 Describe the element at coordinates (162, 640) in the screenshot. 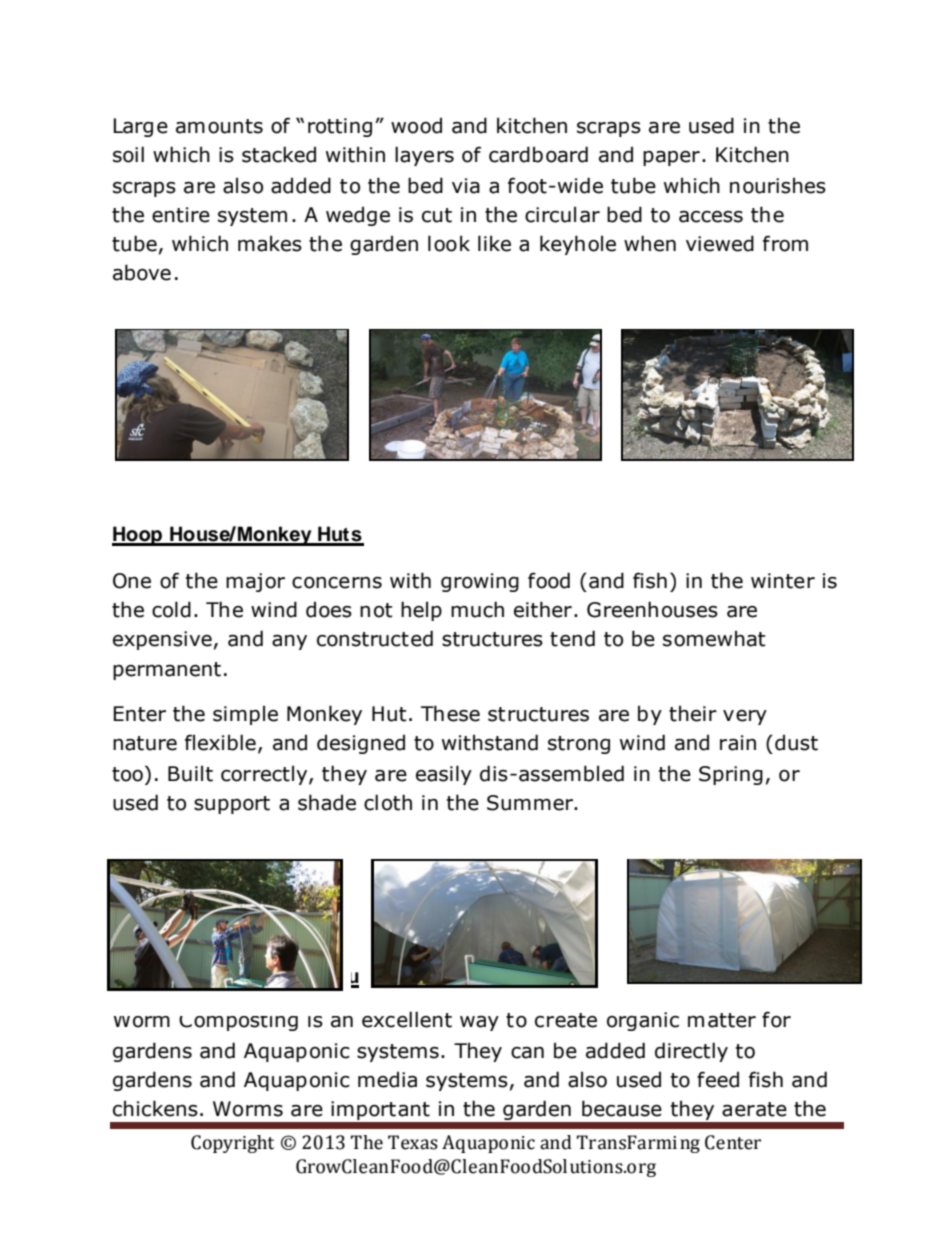

I see `expensive` at that location.
